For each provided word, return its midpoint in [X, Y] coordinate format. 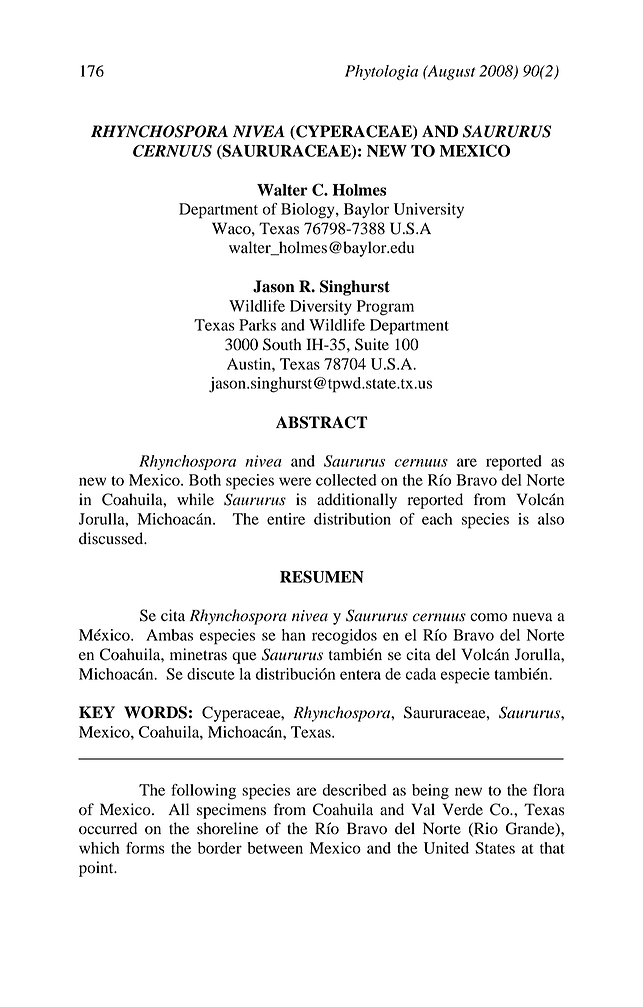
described [354, 790]
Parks [257, 325]
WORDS [155, 712]
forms [145, 848]
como [488, 617]
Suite [372, 344]
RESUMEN [322, 576]
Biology [309, 211]
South [282, 344]
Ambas [169, 635]
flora [549, 790]
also [551, 519]
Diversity [321, 307]
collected [346, 480]
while [195, 499]
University [429, 210]
